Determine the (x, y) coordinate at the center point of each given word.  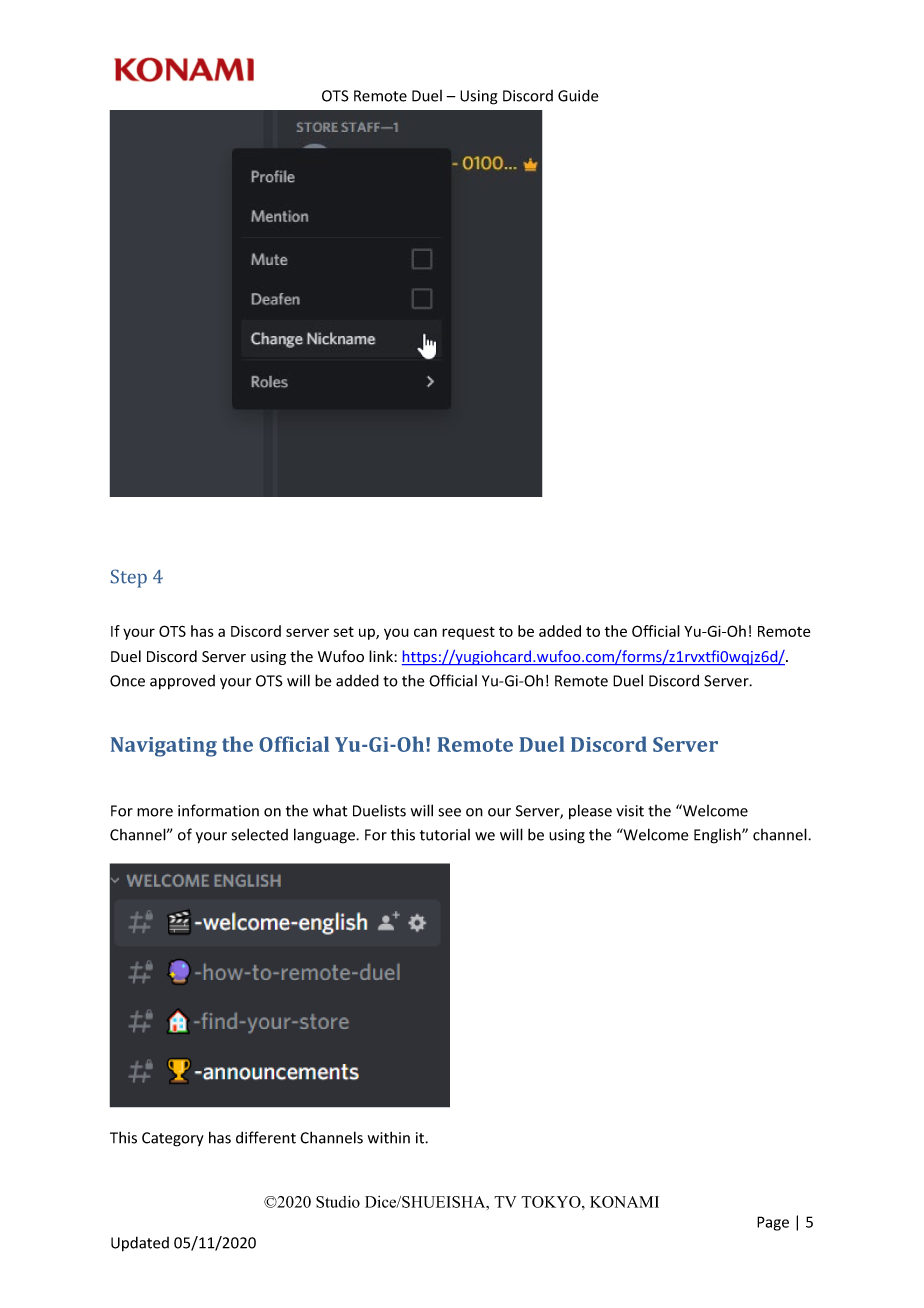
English (718, 836)
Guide (578, 95)
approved (182, 682)
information (218, 810)
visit (630, 811)
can (425, 632)
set (343, 631)
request (468, 633)
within (389, 1137)
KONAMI (624, 1202)
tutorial (445, 835)
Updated (140, 1244)
